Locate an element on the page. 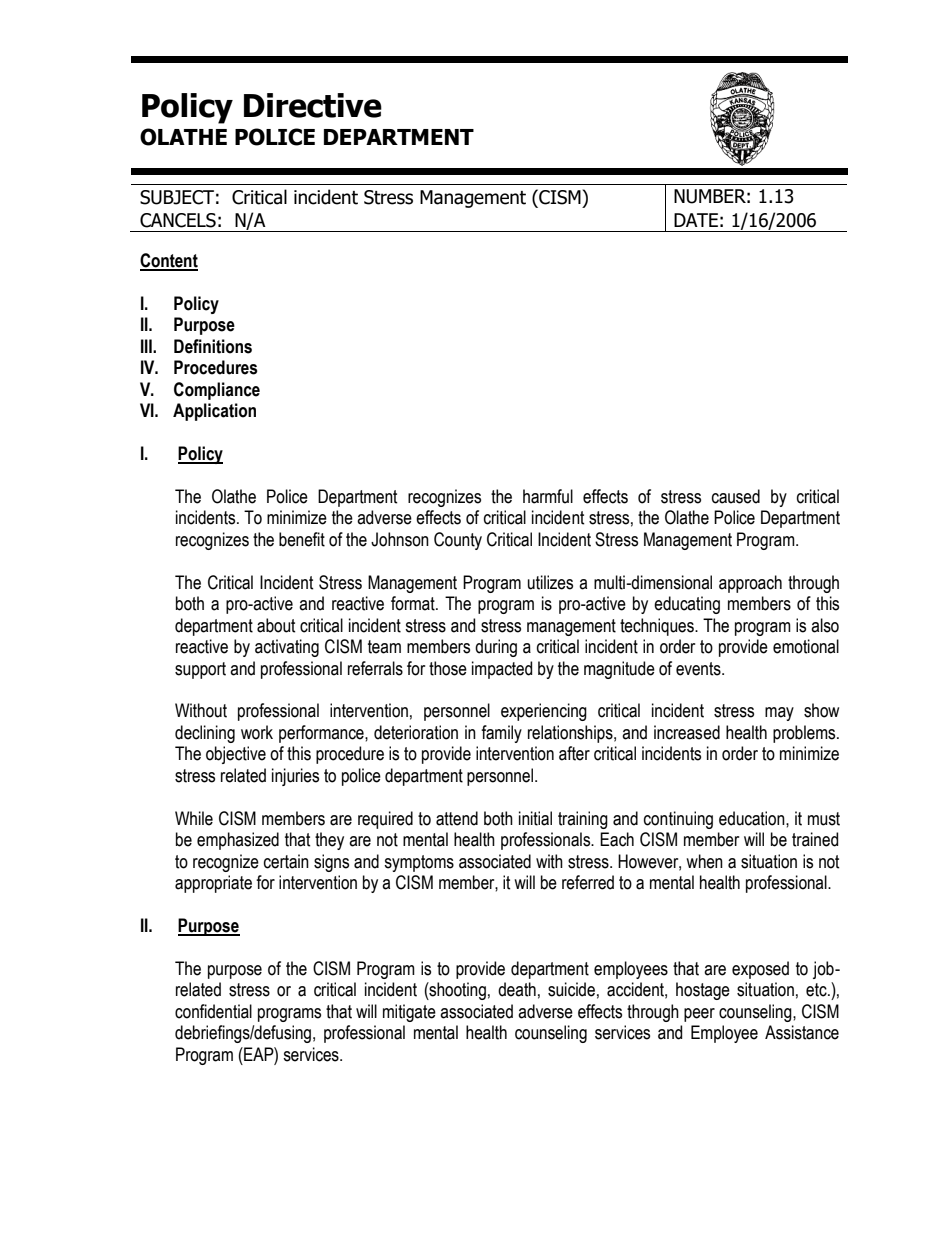 The image size is (952, 1233). hostage is located at coordinates (703, 991).
